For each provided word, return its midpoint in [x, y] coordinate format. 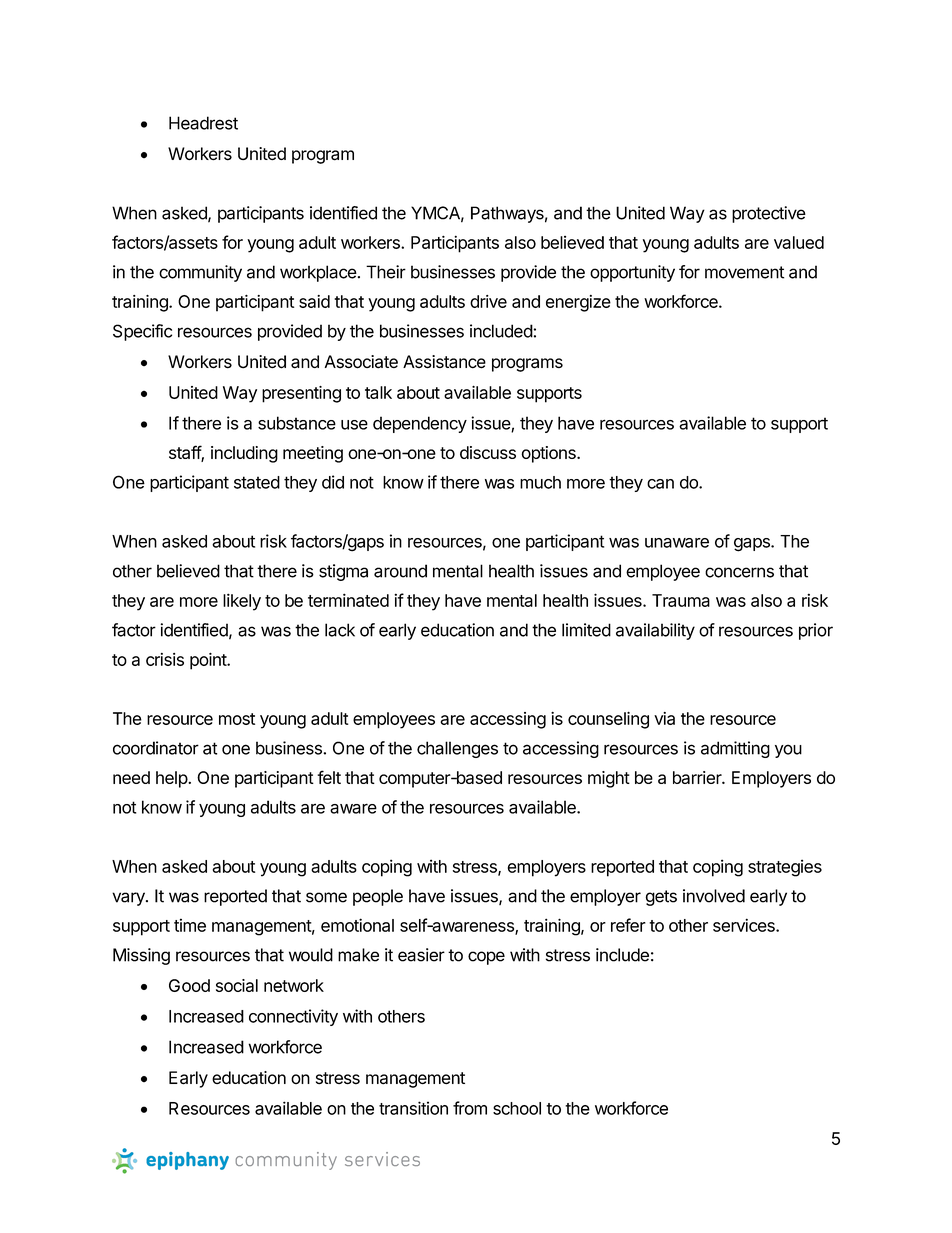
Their [386, 272]
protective [769, 214]
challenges [457, 749]
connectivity [293, 1017]
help [172, 779]
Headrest [203, 123]
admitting [735, 749]
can [660, 484]
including [244, 454]
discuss [488, 452]
